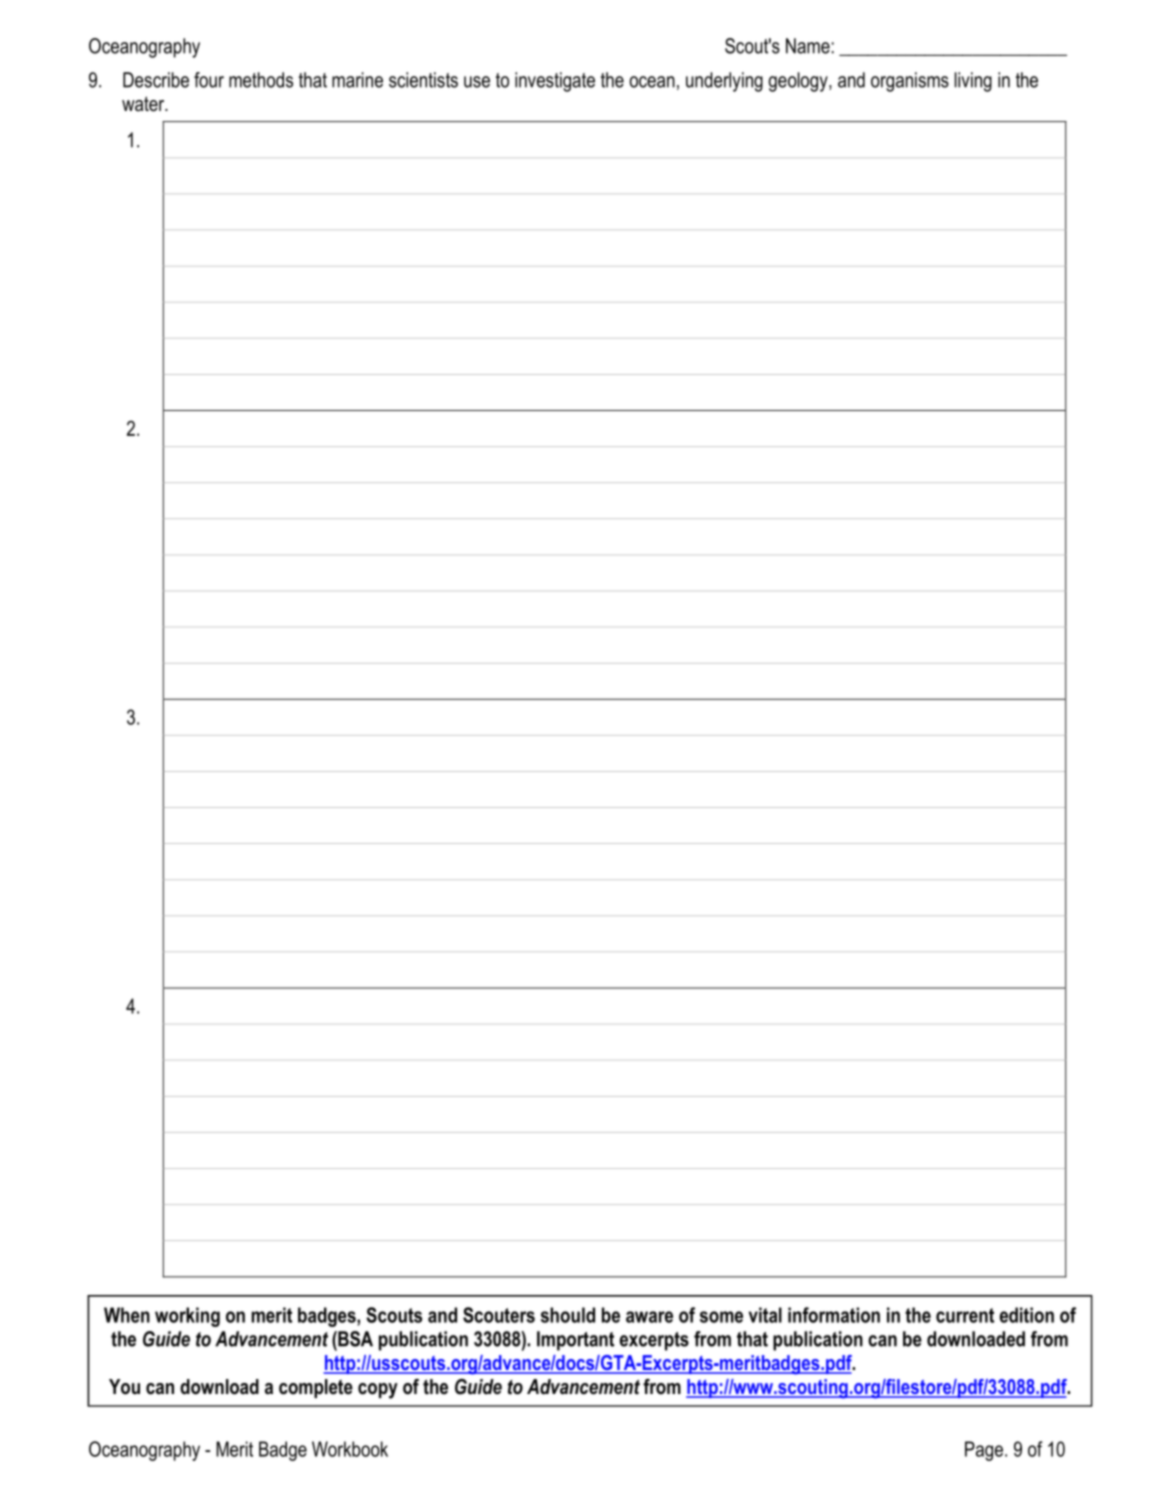 The width and height of the document is (1155, 1495). What do you see at coordinates (316, 1388) in the document?
I see `complete` at bounding box center [316, 1388].
